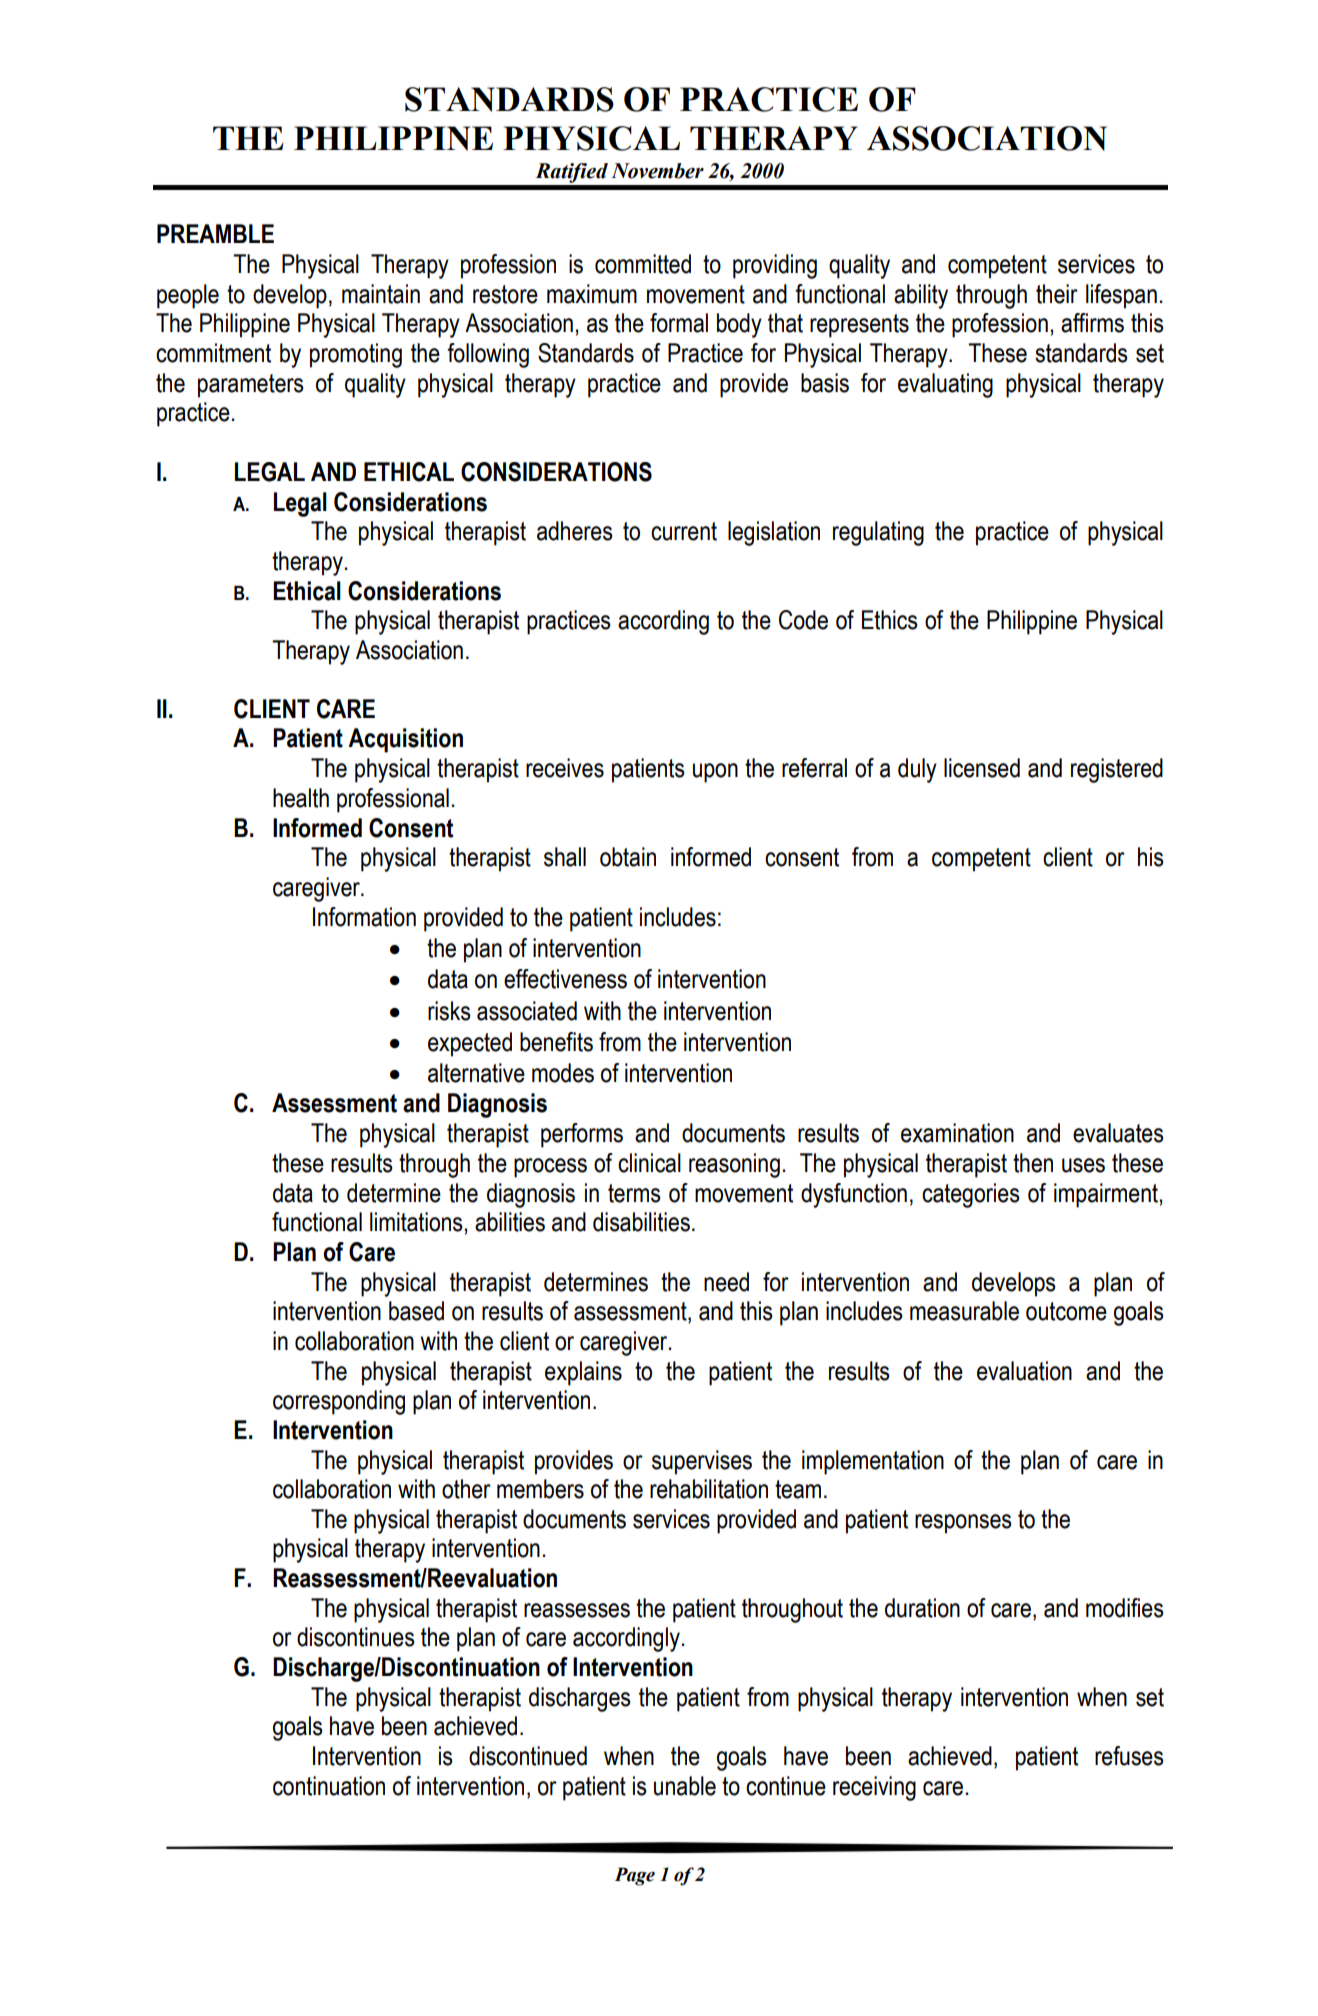 This screenshot has height=2016, width=1318. What do you see at coordinates (643, 264) in the screenshot?
I see `committed` at bounding box center [643, 264].
